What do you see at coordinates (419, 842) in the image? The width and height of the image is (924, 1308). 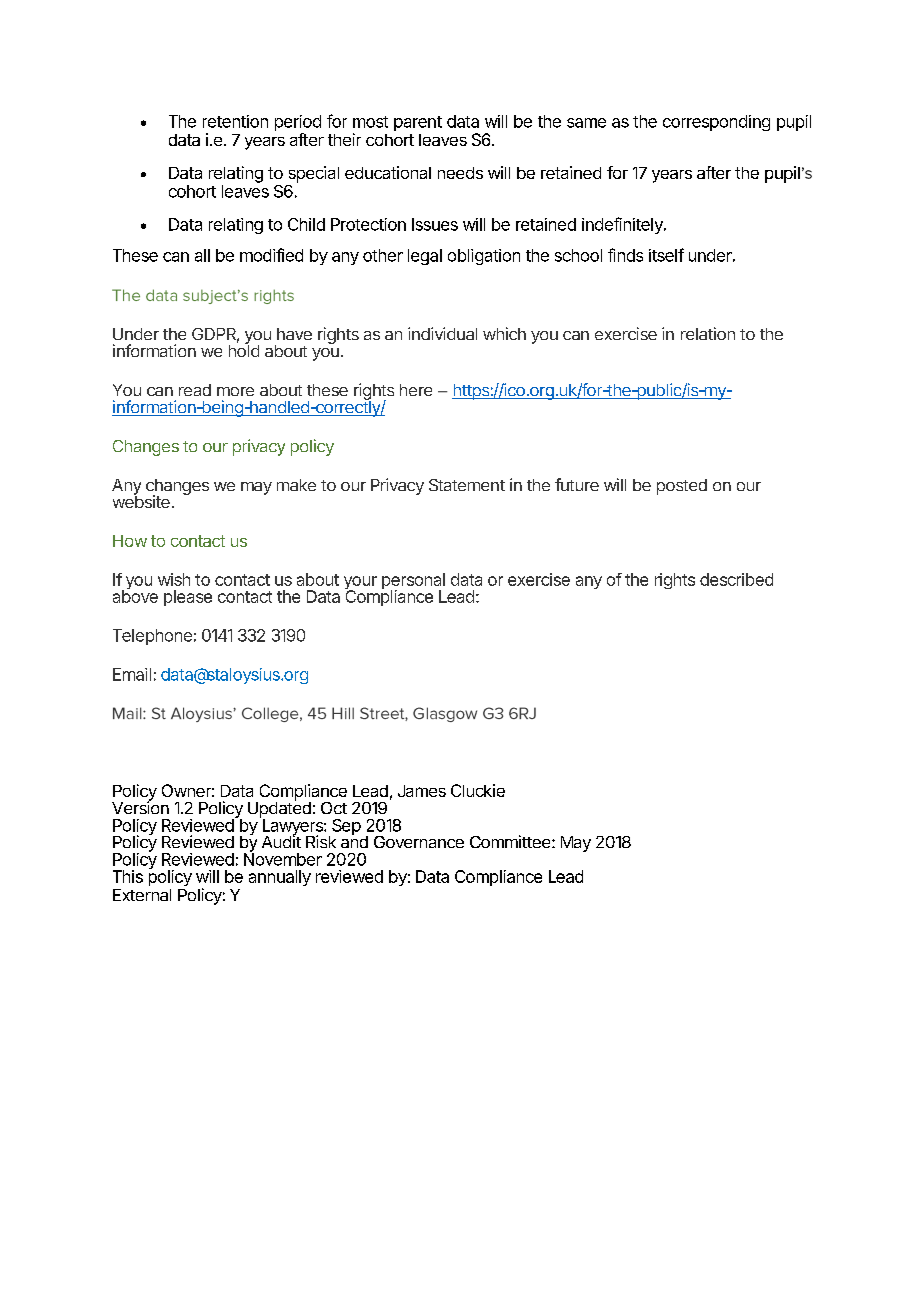 I see `Governance` at bounding box center [419, 842].
